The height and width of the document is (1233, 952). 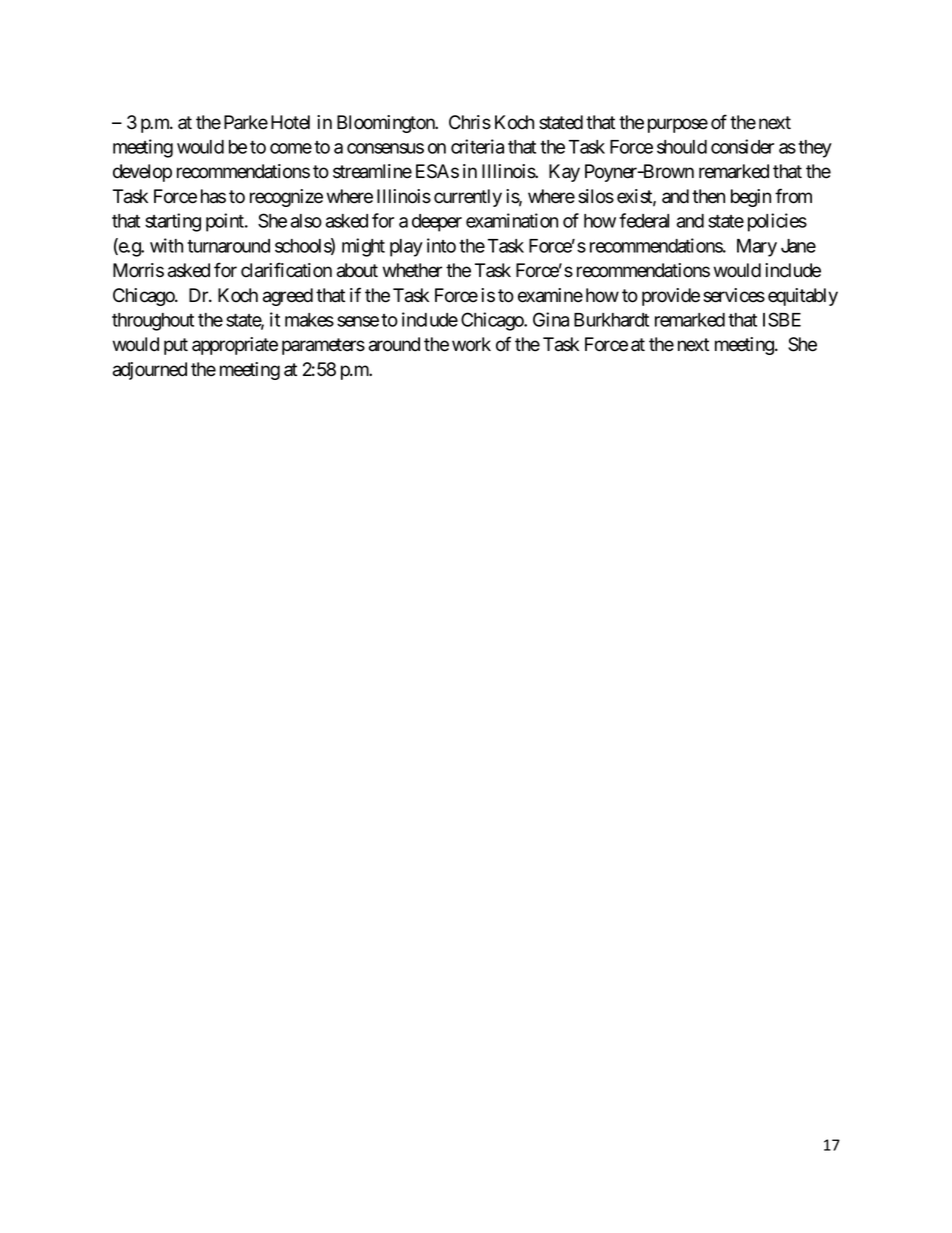 What do you see at coordinates (757, 248) in the document?
I see `Mary` at bounding box center [757, 248].
